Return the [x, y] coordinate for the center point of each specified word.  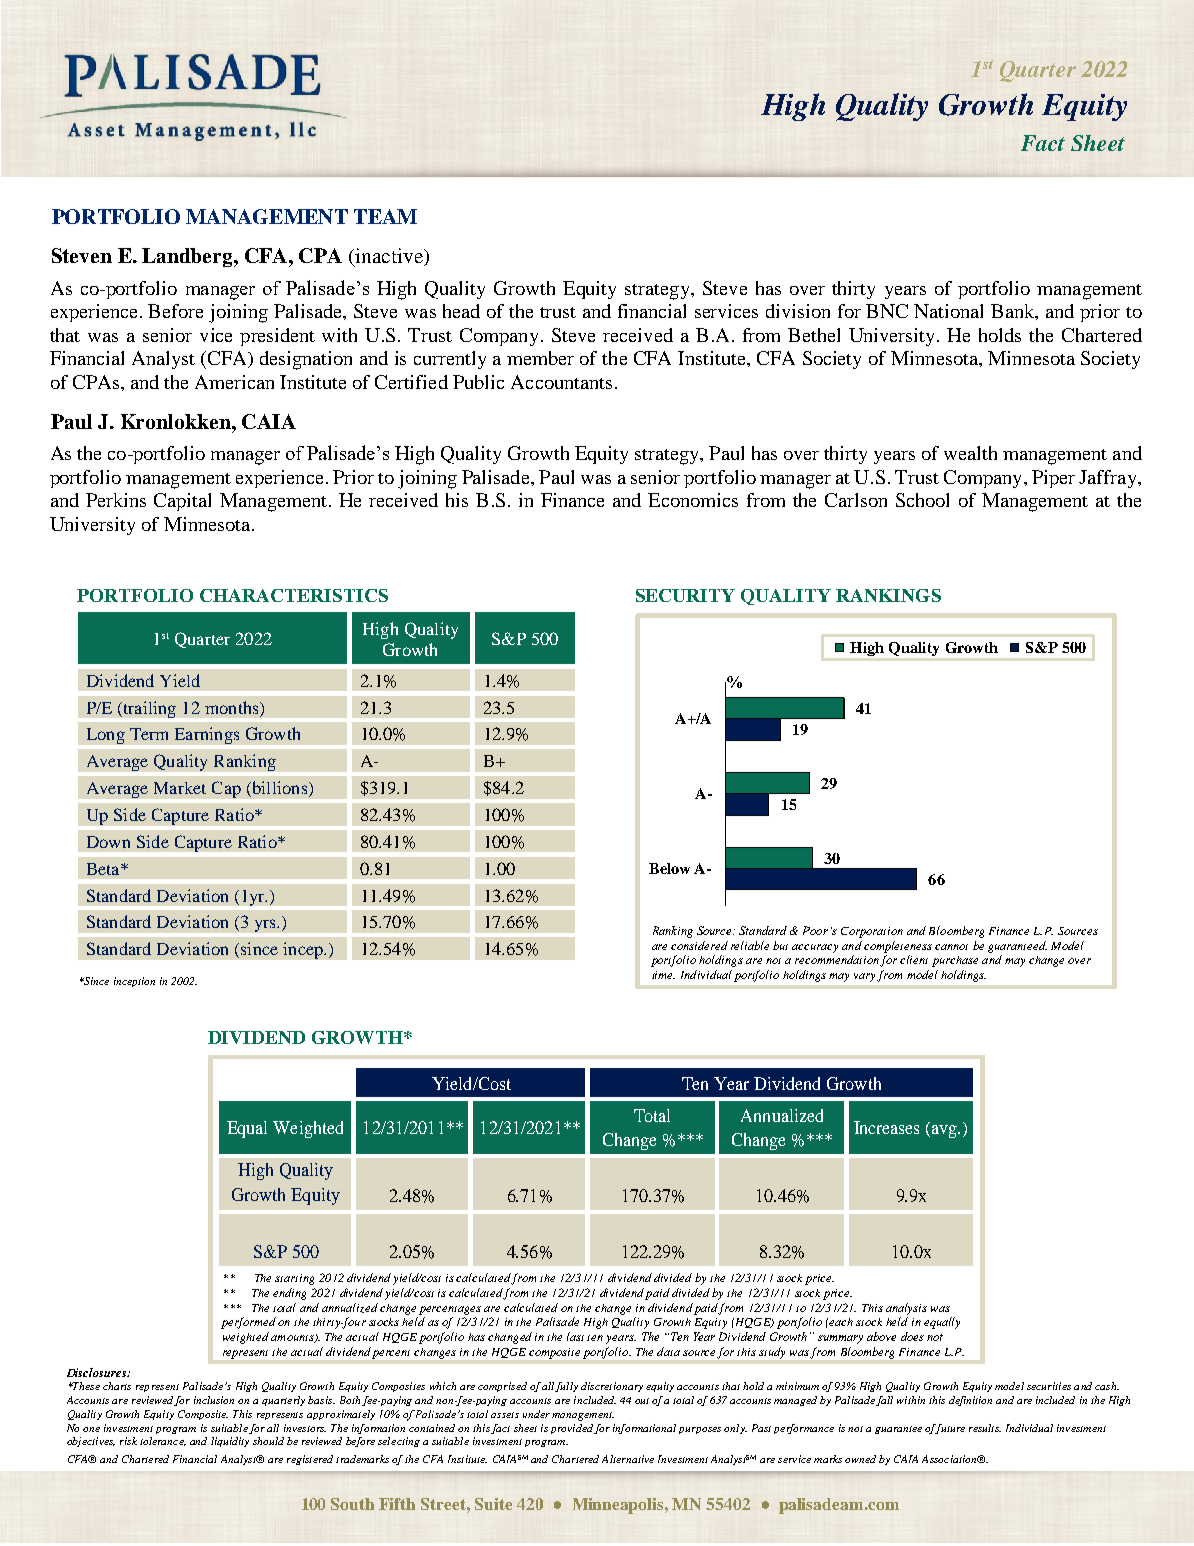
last [575, 1336]
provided [572, 1429]
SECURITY [685, 595]
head [461, 311]
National [948, 311]
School [922, 500]
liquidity [230, 1442]
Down [108, 842]
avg [944, 1131]
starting [294, 1279]
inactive [389, 255]
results [985, 1428]
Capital [182, 502]
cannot [951, 947]
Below [669, 868]
